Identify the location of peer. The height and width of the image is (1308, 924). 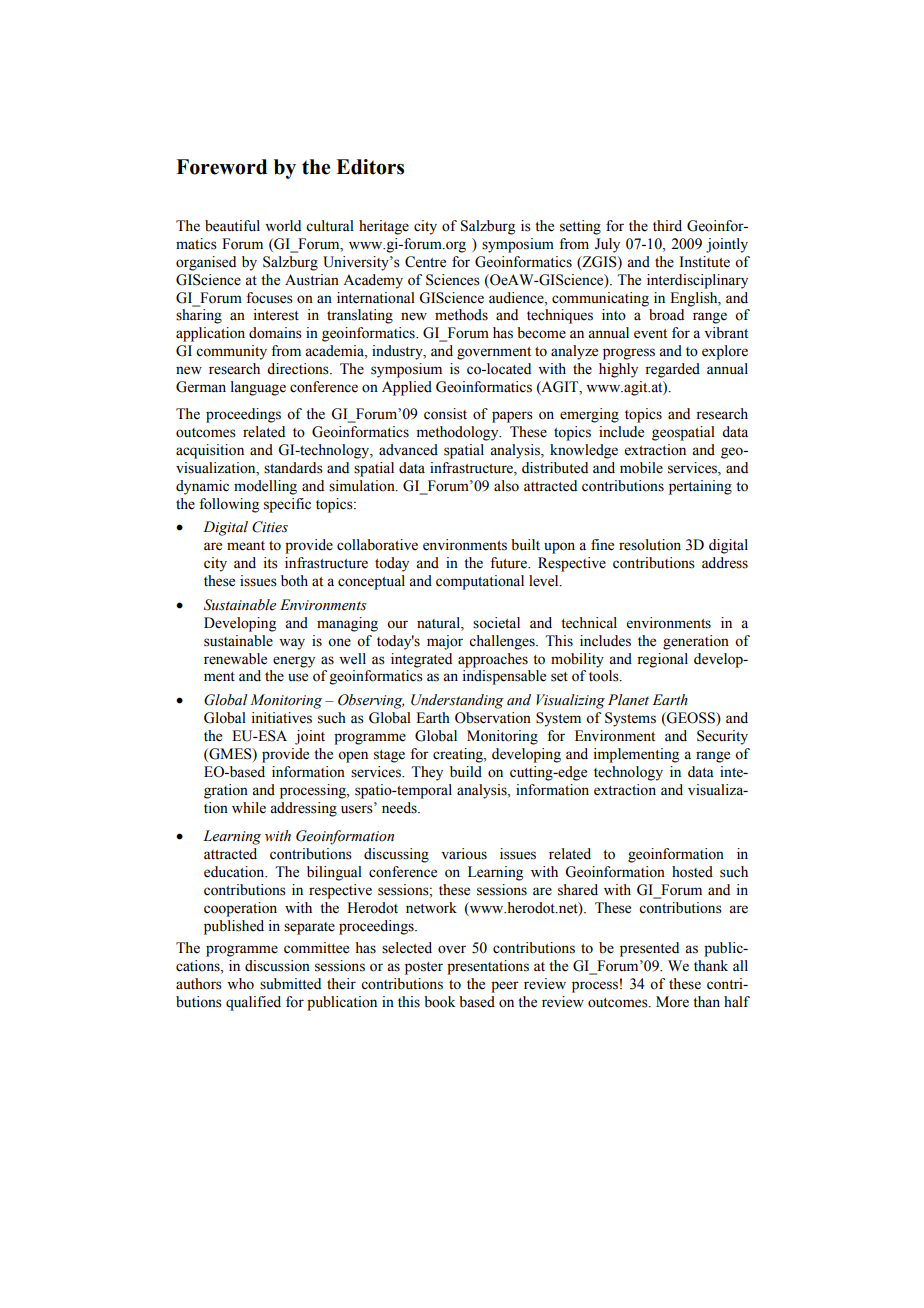
(505, 987).
